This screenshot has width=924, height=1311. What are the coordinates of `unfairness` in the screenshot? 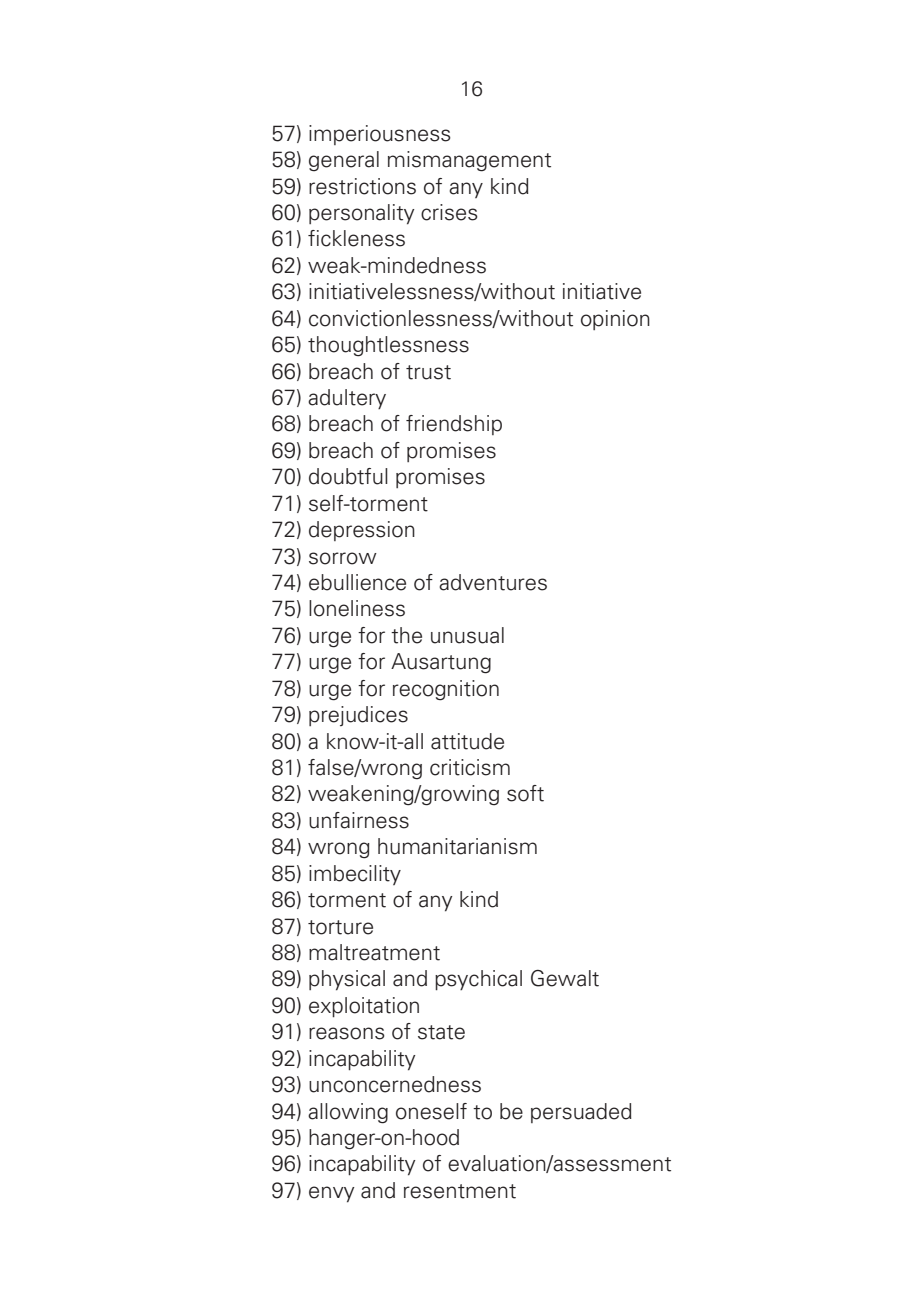 It's located at (359, 820).
